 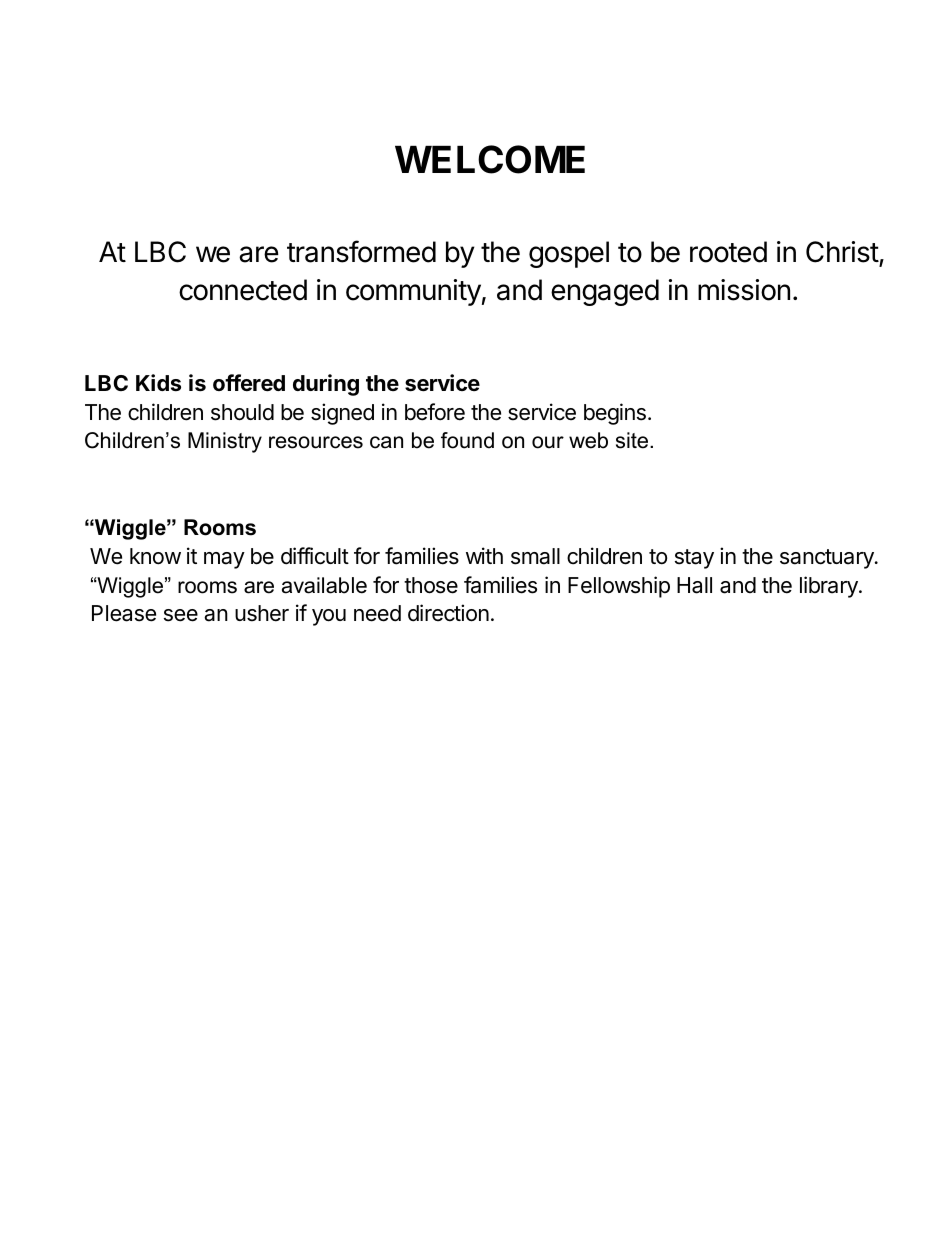 What do you see at coordinates (490, 159) in the image?
I see `WELCOME` at bounding box center [490, 159].
